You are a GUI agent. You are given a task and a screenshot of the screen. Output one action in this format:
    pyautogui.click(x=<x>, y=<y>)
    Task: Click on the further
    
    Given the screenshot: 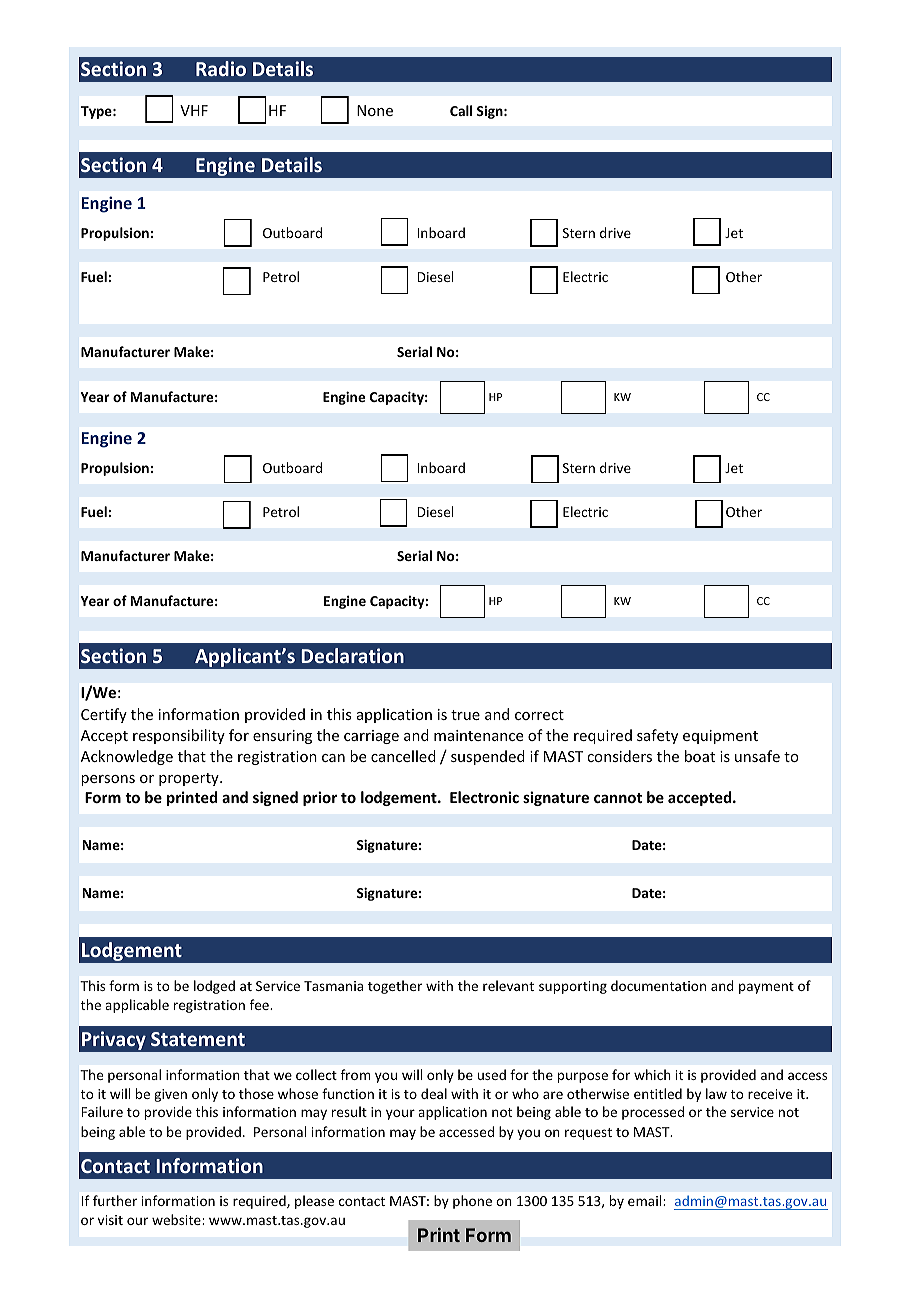 What is the action you would take?
    pyautogui.click(x=115, y=1200)
